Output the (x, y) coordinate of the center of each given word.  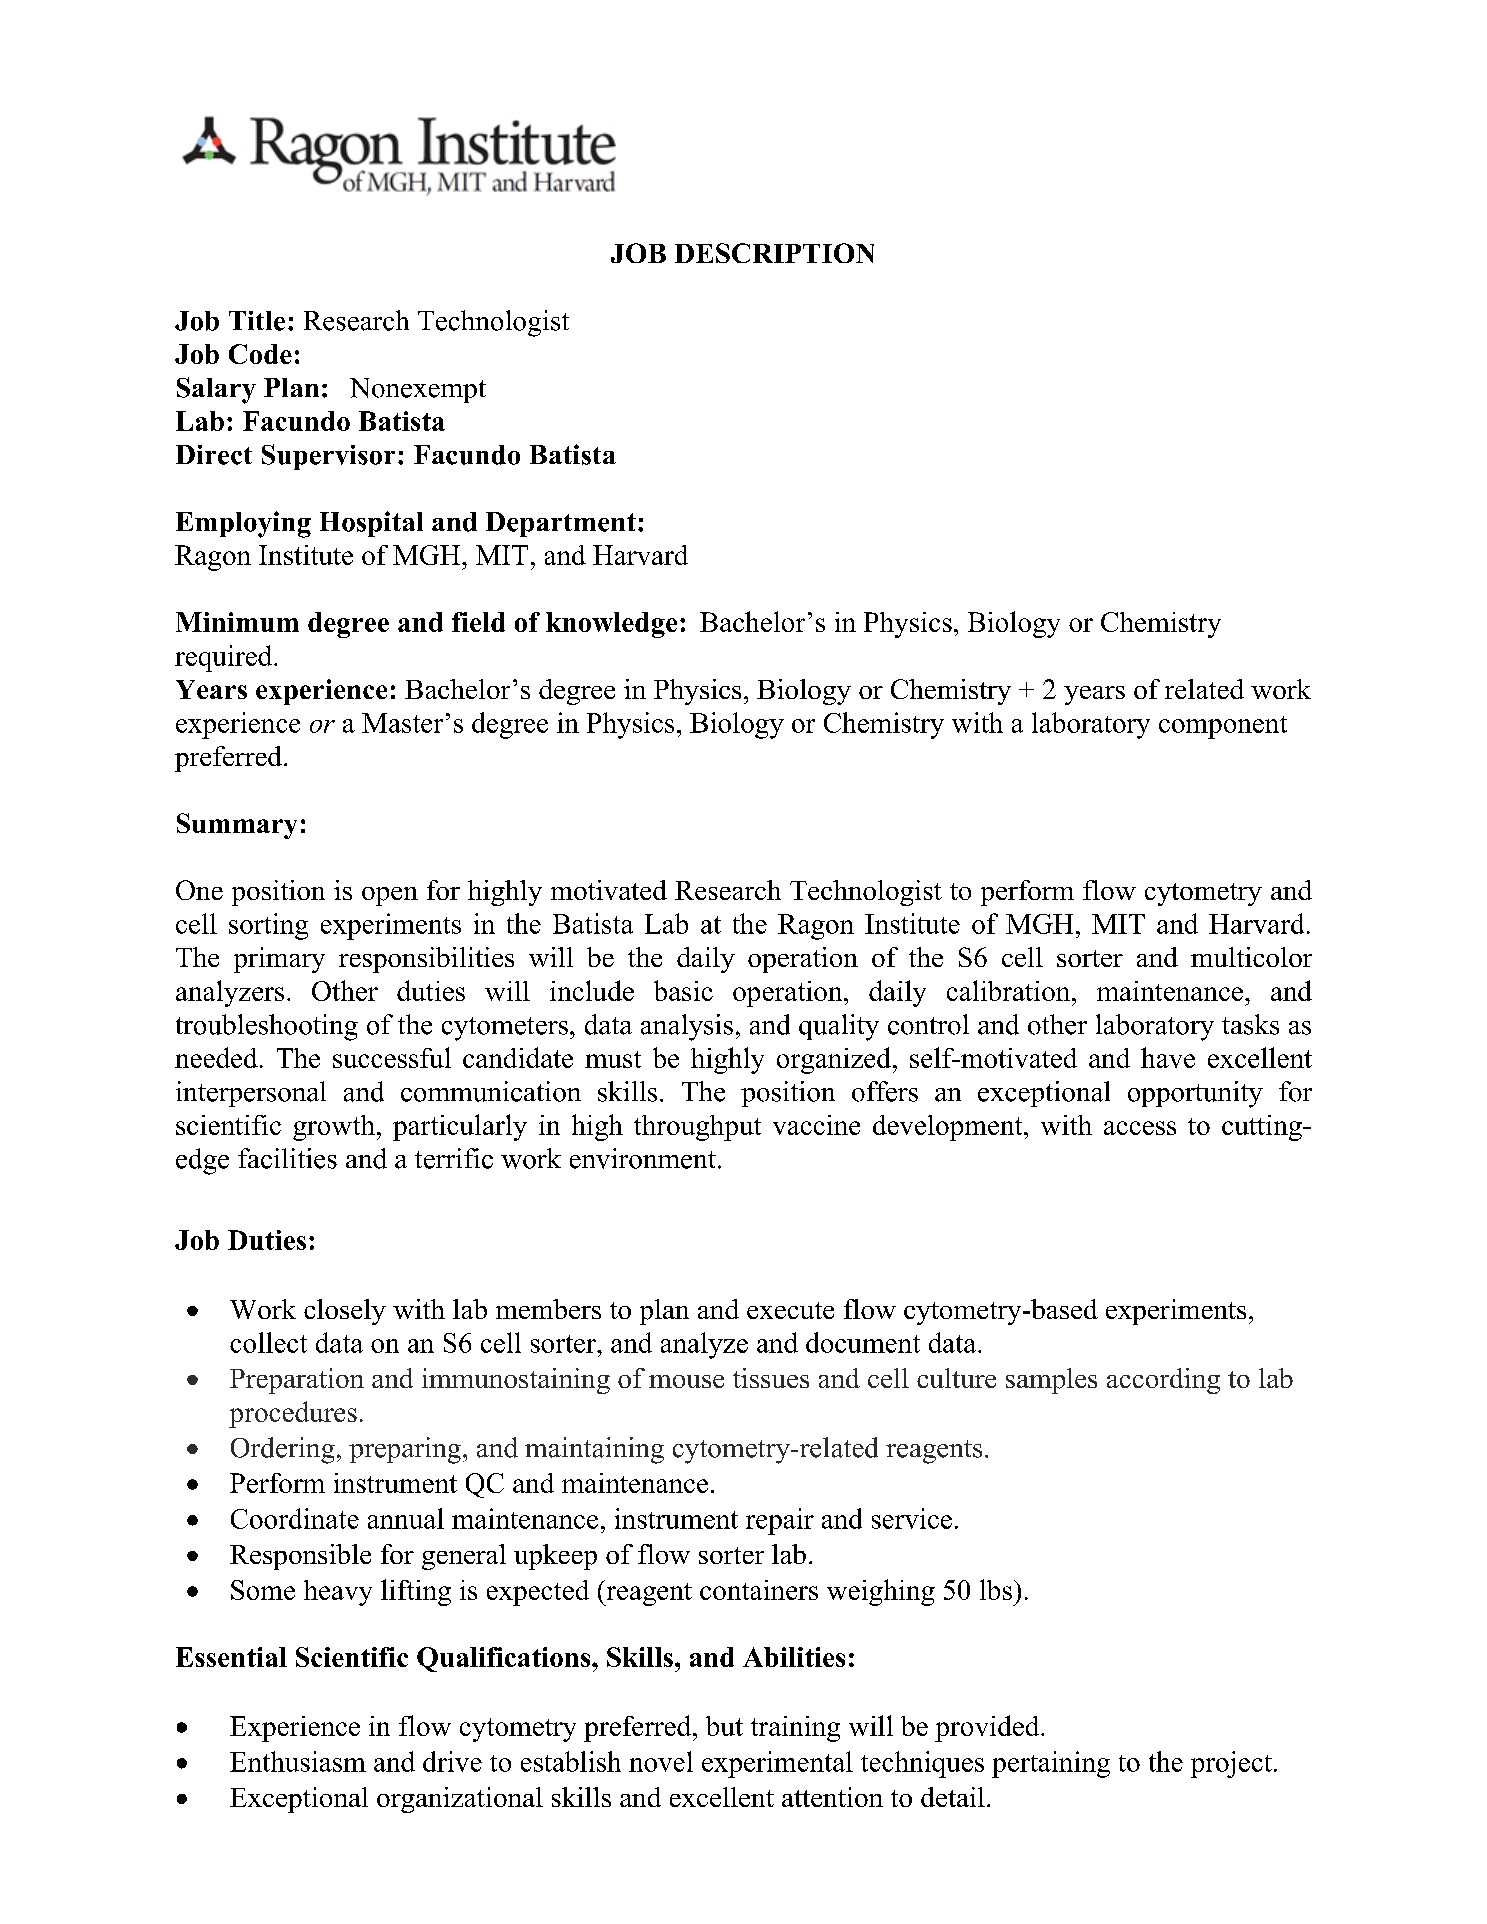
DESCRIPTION (774, 253)
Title (257, 321)
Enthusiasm (298, 1761)
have (1168, 1057)
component (1223, 727)
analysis (687, 1027)
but (724, 1726)
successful (392, 1057)
